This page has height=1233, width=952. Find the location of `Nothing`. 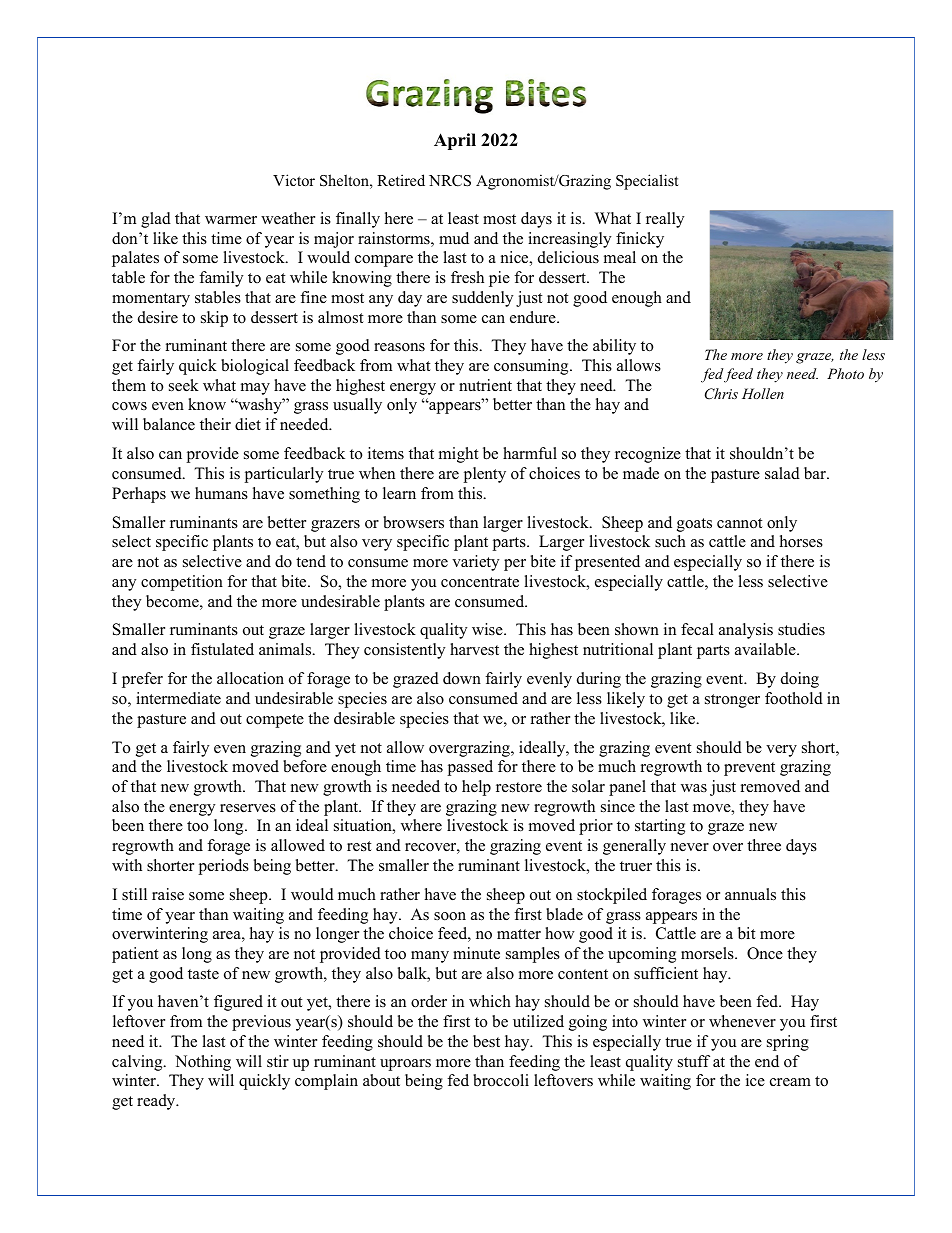

Nothing is located at coordinates (203, 1063).
